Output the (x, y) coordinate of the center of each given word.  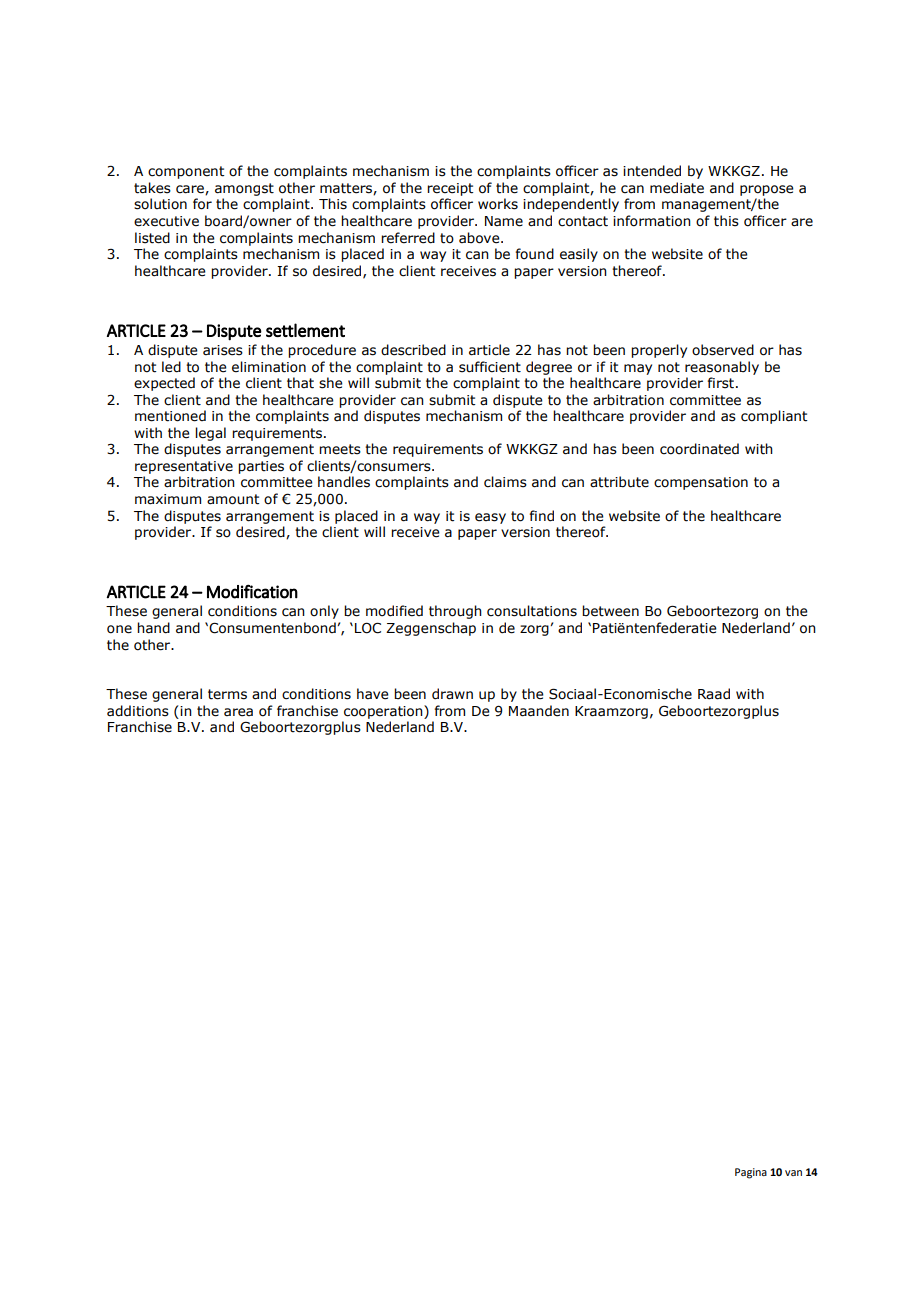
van (793, 1173)
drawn (452, 694)
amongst (244, 189)
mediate (677, 188)
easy (490, 518)
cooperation (384, 712)
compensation (701, 483)
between (610, 611)
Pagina (751, 1173)
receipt (450, 189)
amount (233, 499)
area (238, 712)
